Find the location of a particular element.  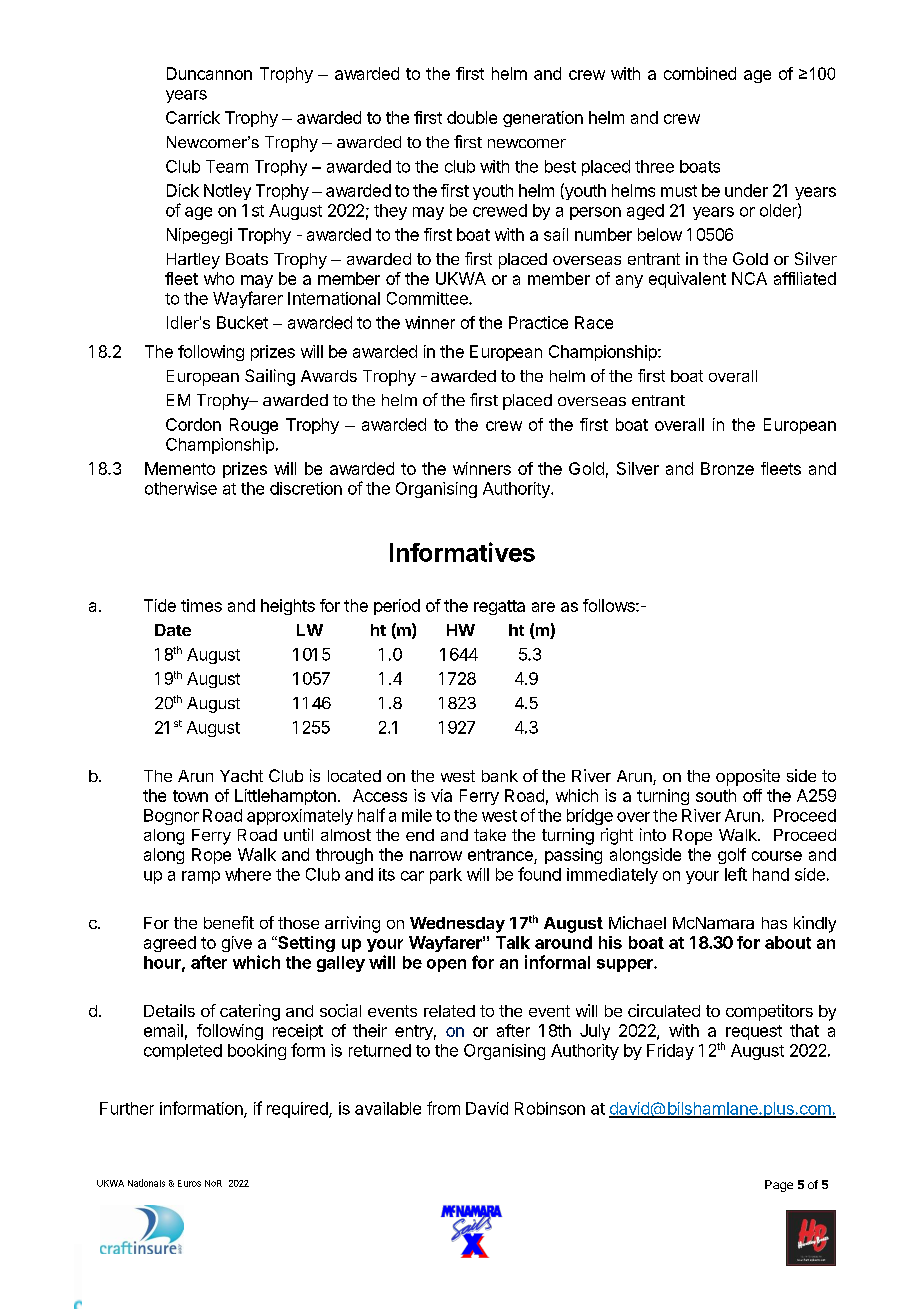

regatta is located at coordinates (499, 607).
